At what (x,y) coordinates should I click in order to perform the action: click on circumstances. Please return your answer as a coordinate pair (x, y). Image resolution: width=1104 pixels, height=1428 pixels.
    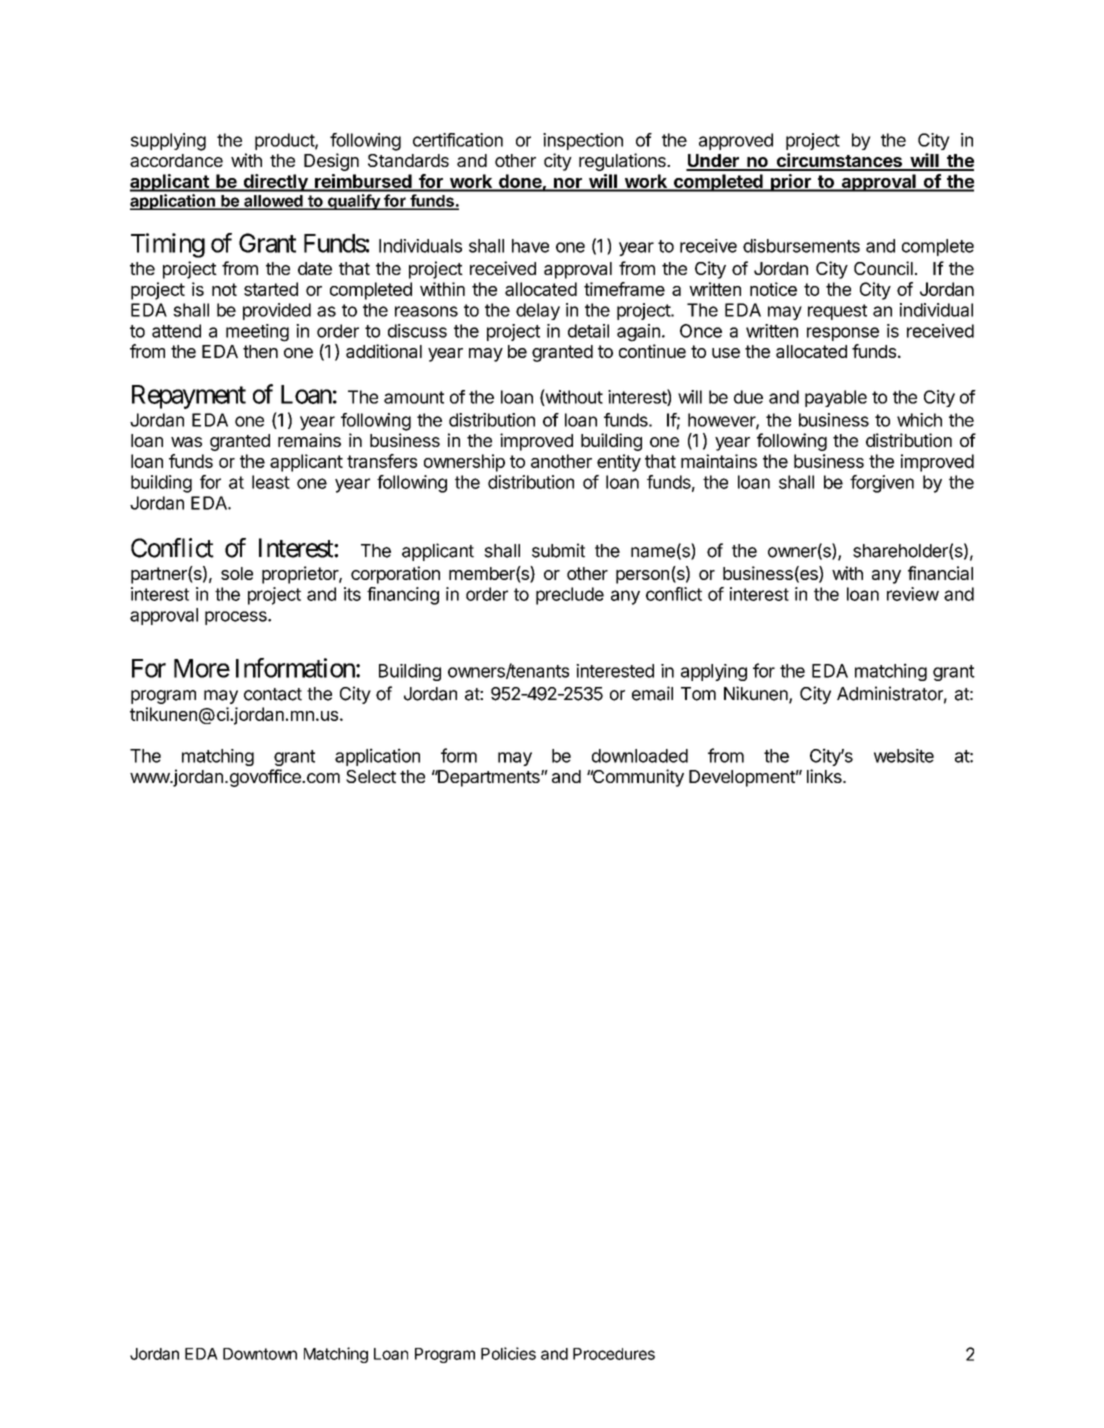
    Looking at the image, I should click on (839, 161).
